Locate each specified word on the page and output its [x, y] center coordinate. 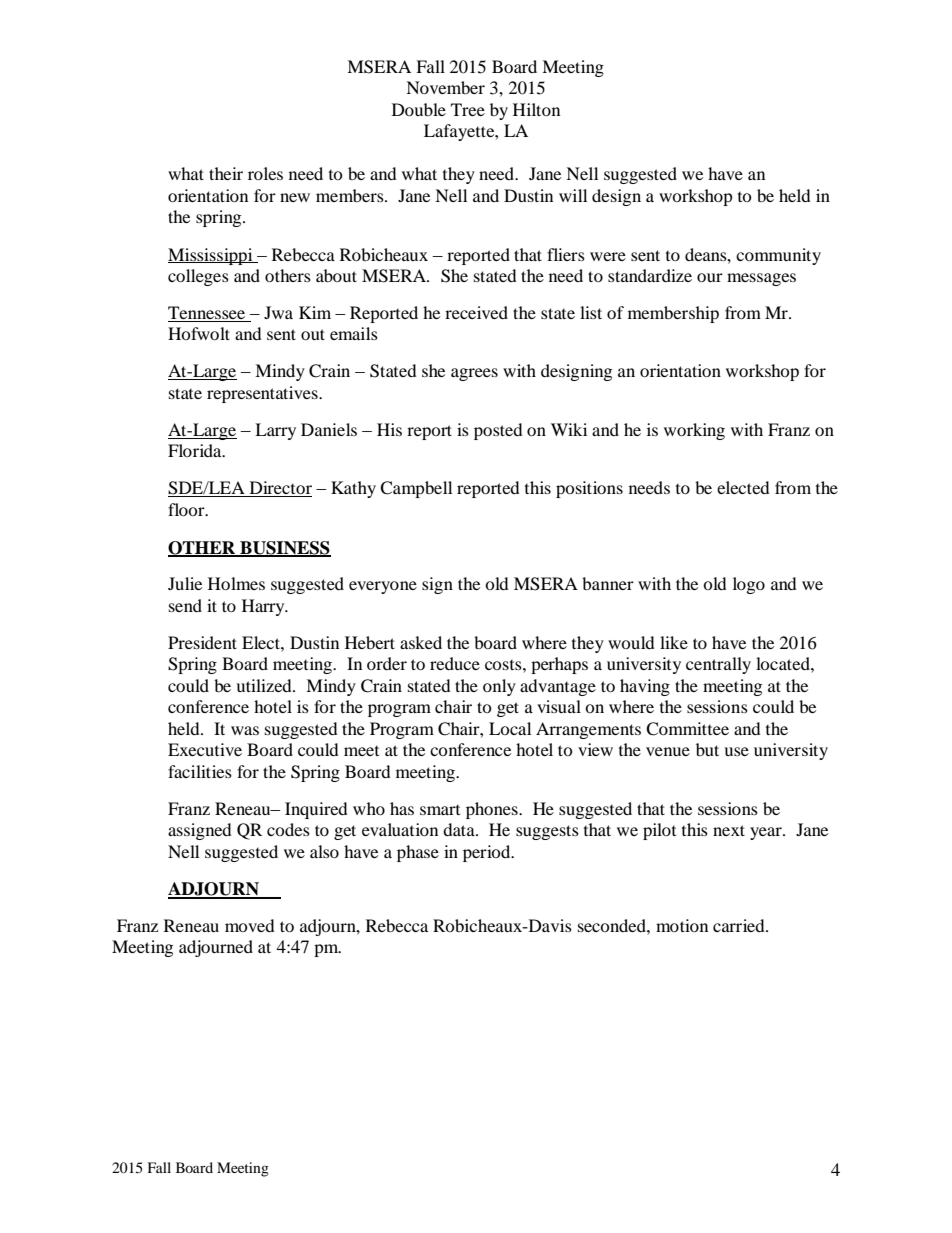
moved [250, 925]
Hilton [536, 109]
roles [265, 173]
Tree [468, 109]
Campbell [416, 489]
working [694, 431]
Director [279, 489]
